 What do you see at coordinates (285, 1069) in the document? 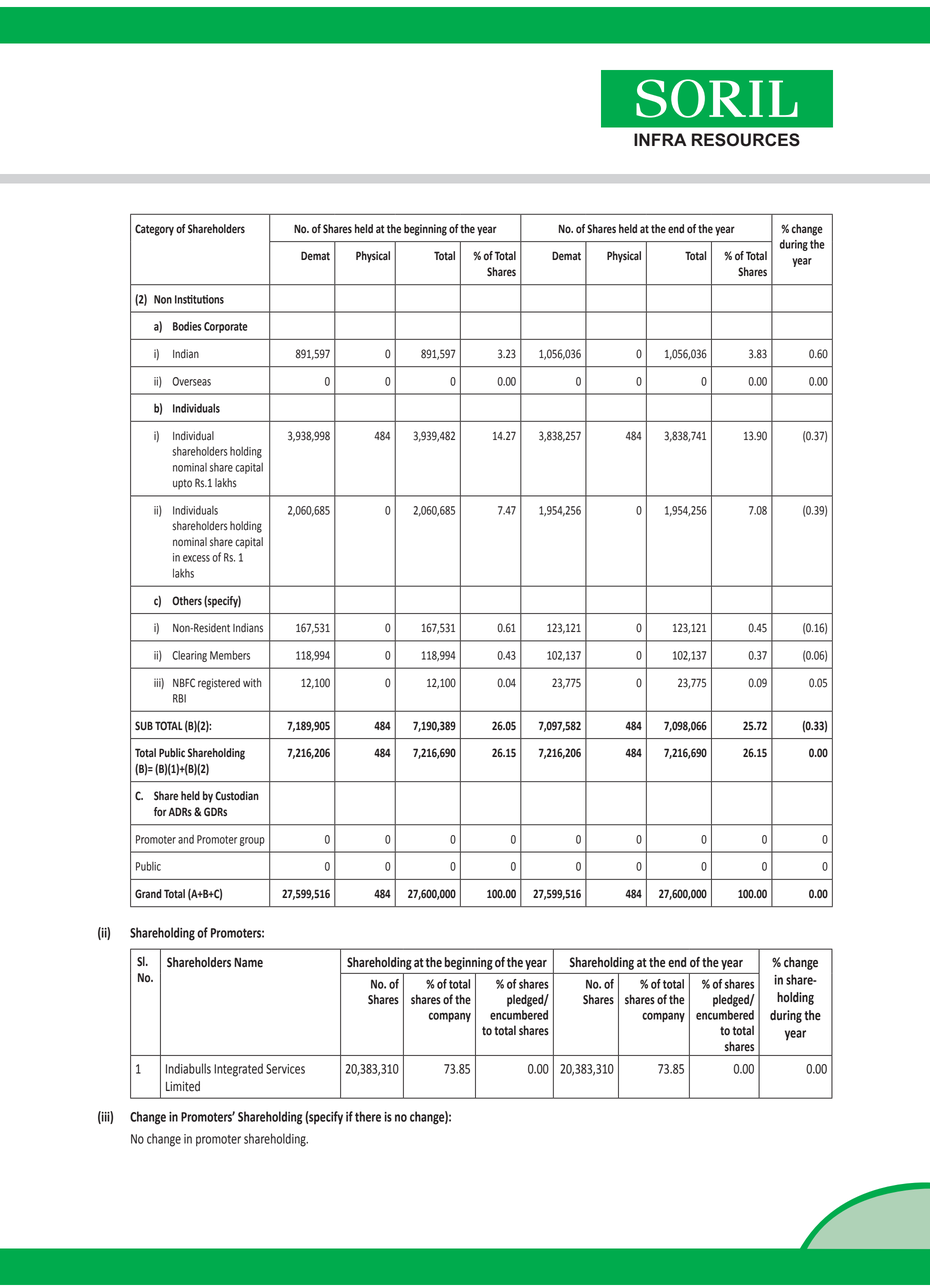
I see `Services` at bounding box center [285, 1069].
